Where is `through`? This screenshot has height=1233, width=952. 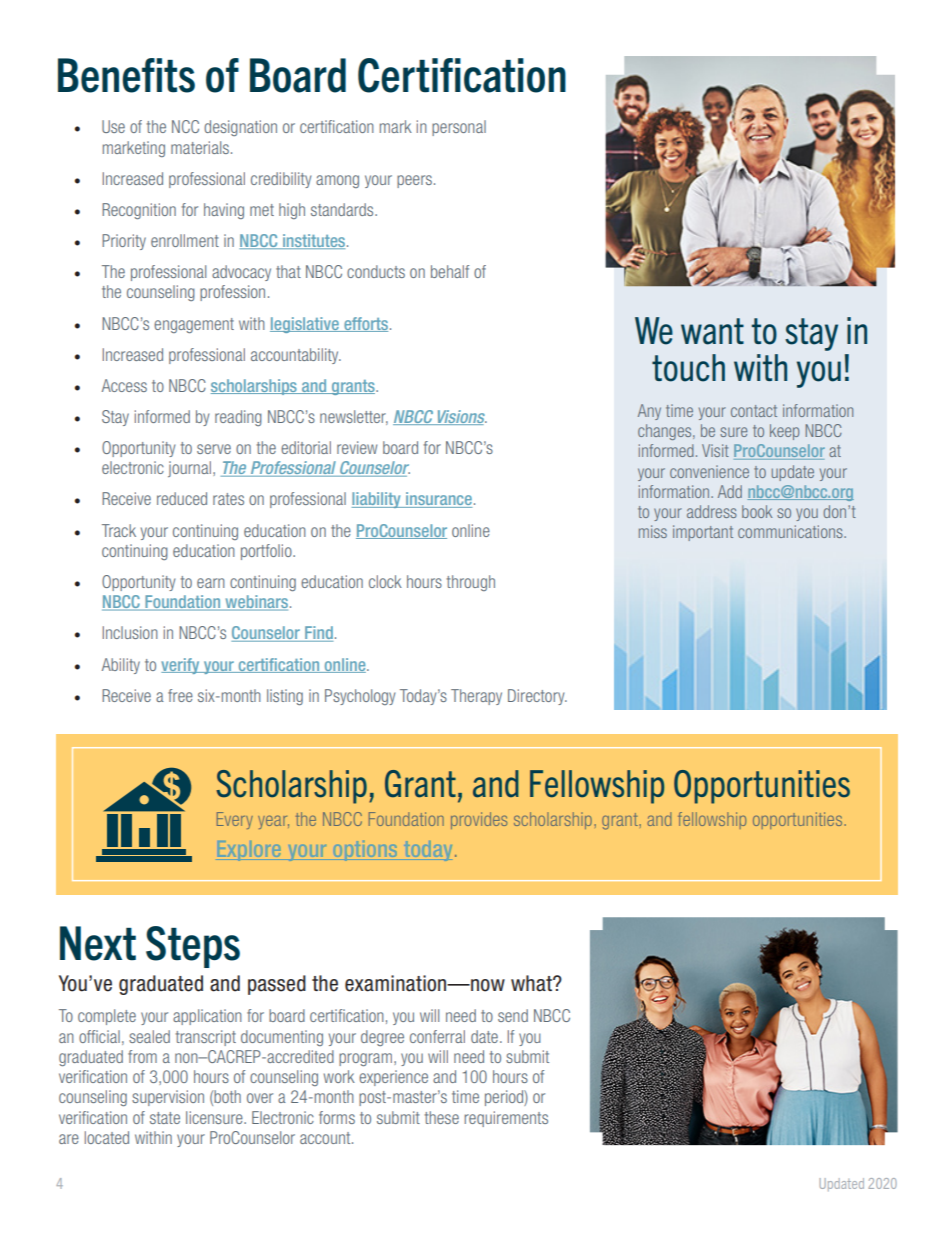 through is located at coordinates (471, 583).
